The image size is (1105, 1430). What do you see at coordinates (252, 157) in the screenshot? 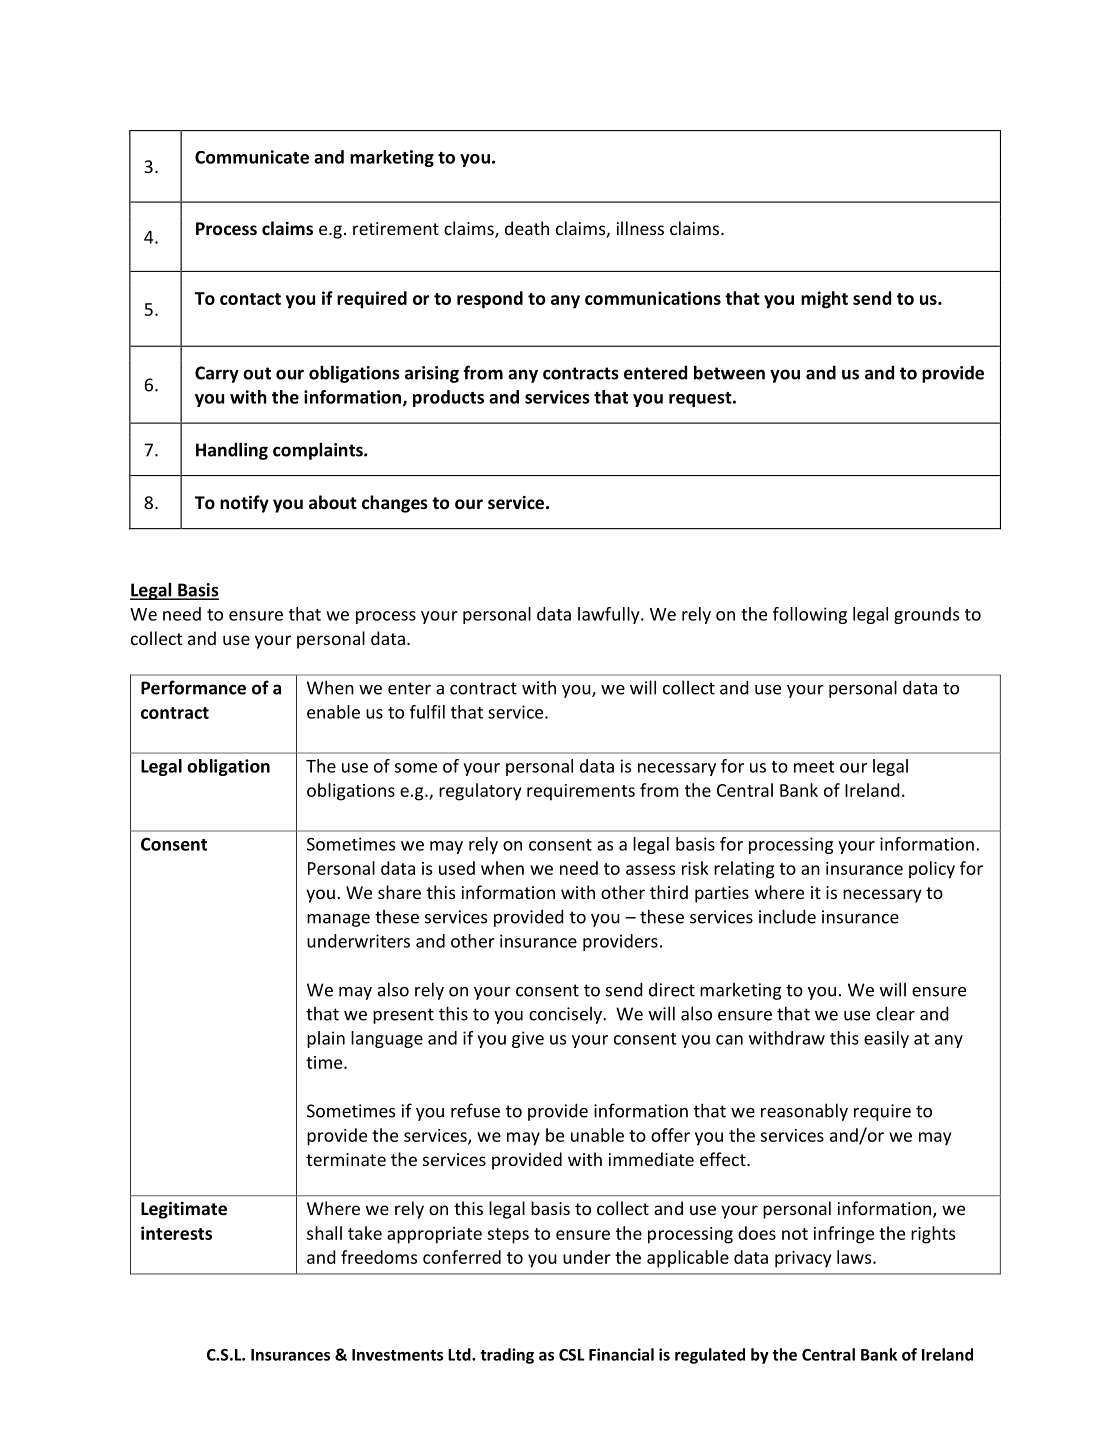
I see `Communicate` at bounding box center [252, 157].
